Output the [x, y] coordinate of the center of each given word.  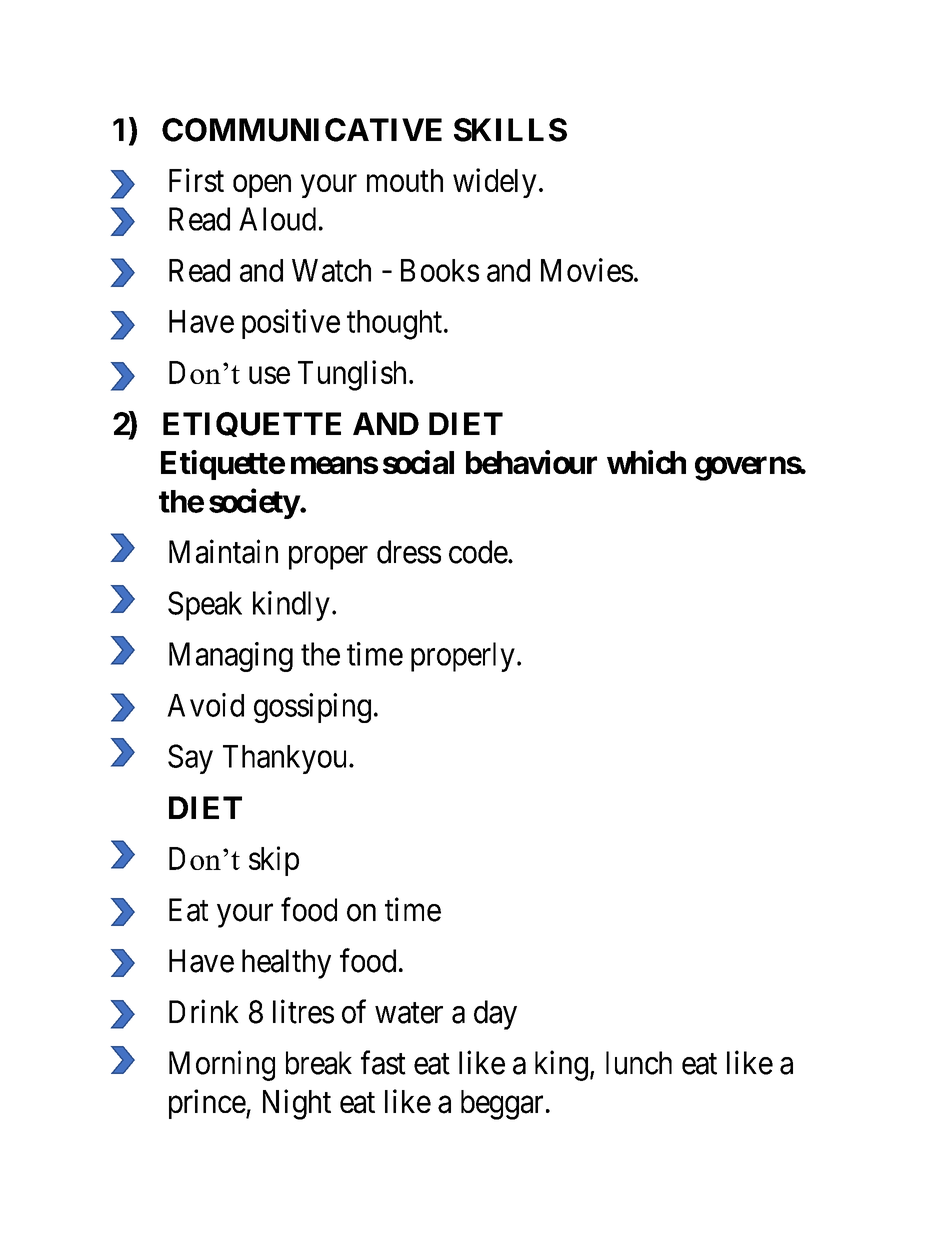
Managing [231, 657]
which [646, 462]
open [262, 186]
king [561, 1065]
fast [383, 1062]
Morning [222, 1065]
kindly [291, 606]
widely [495, 183]
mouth [405, 180]
